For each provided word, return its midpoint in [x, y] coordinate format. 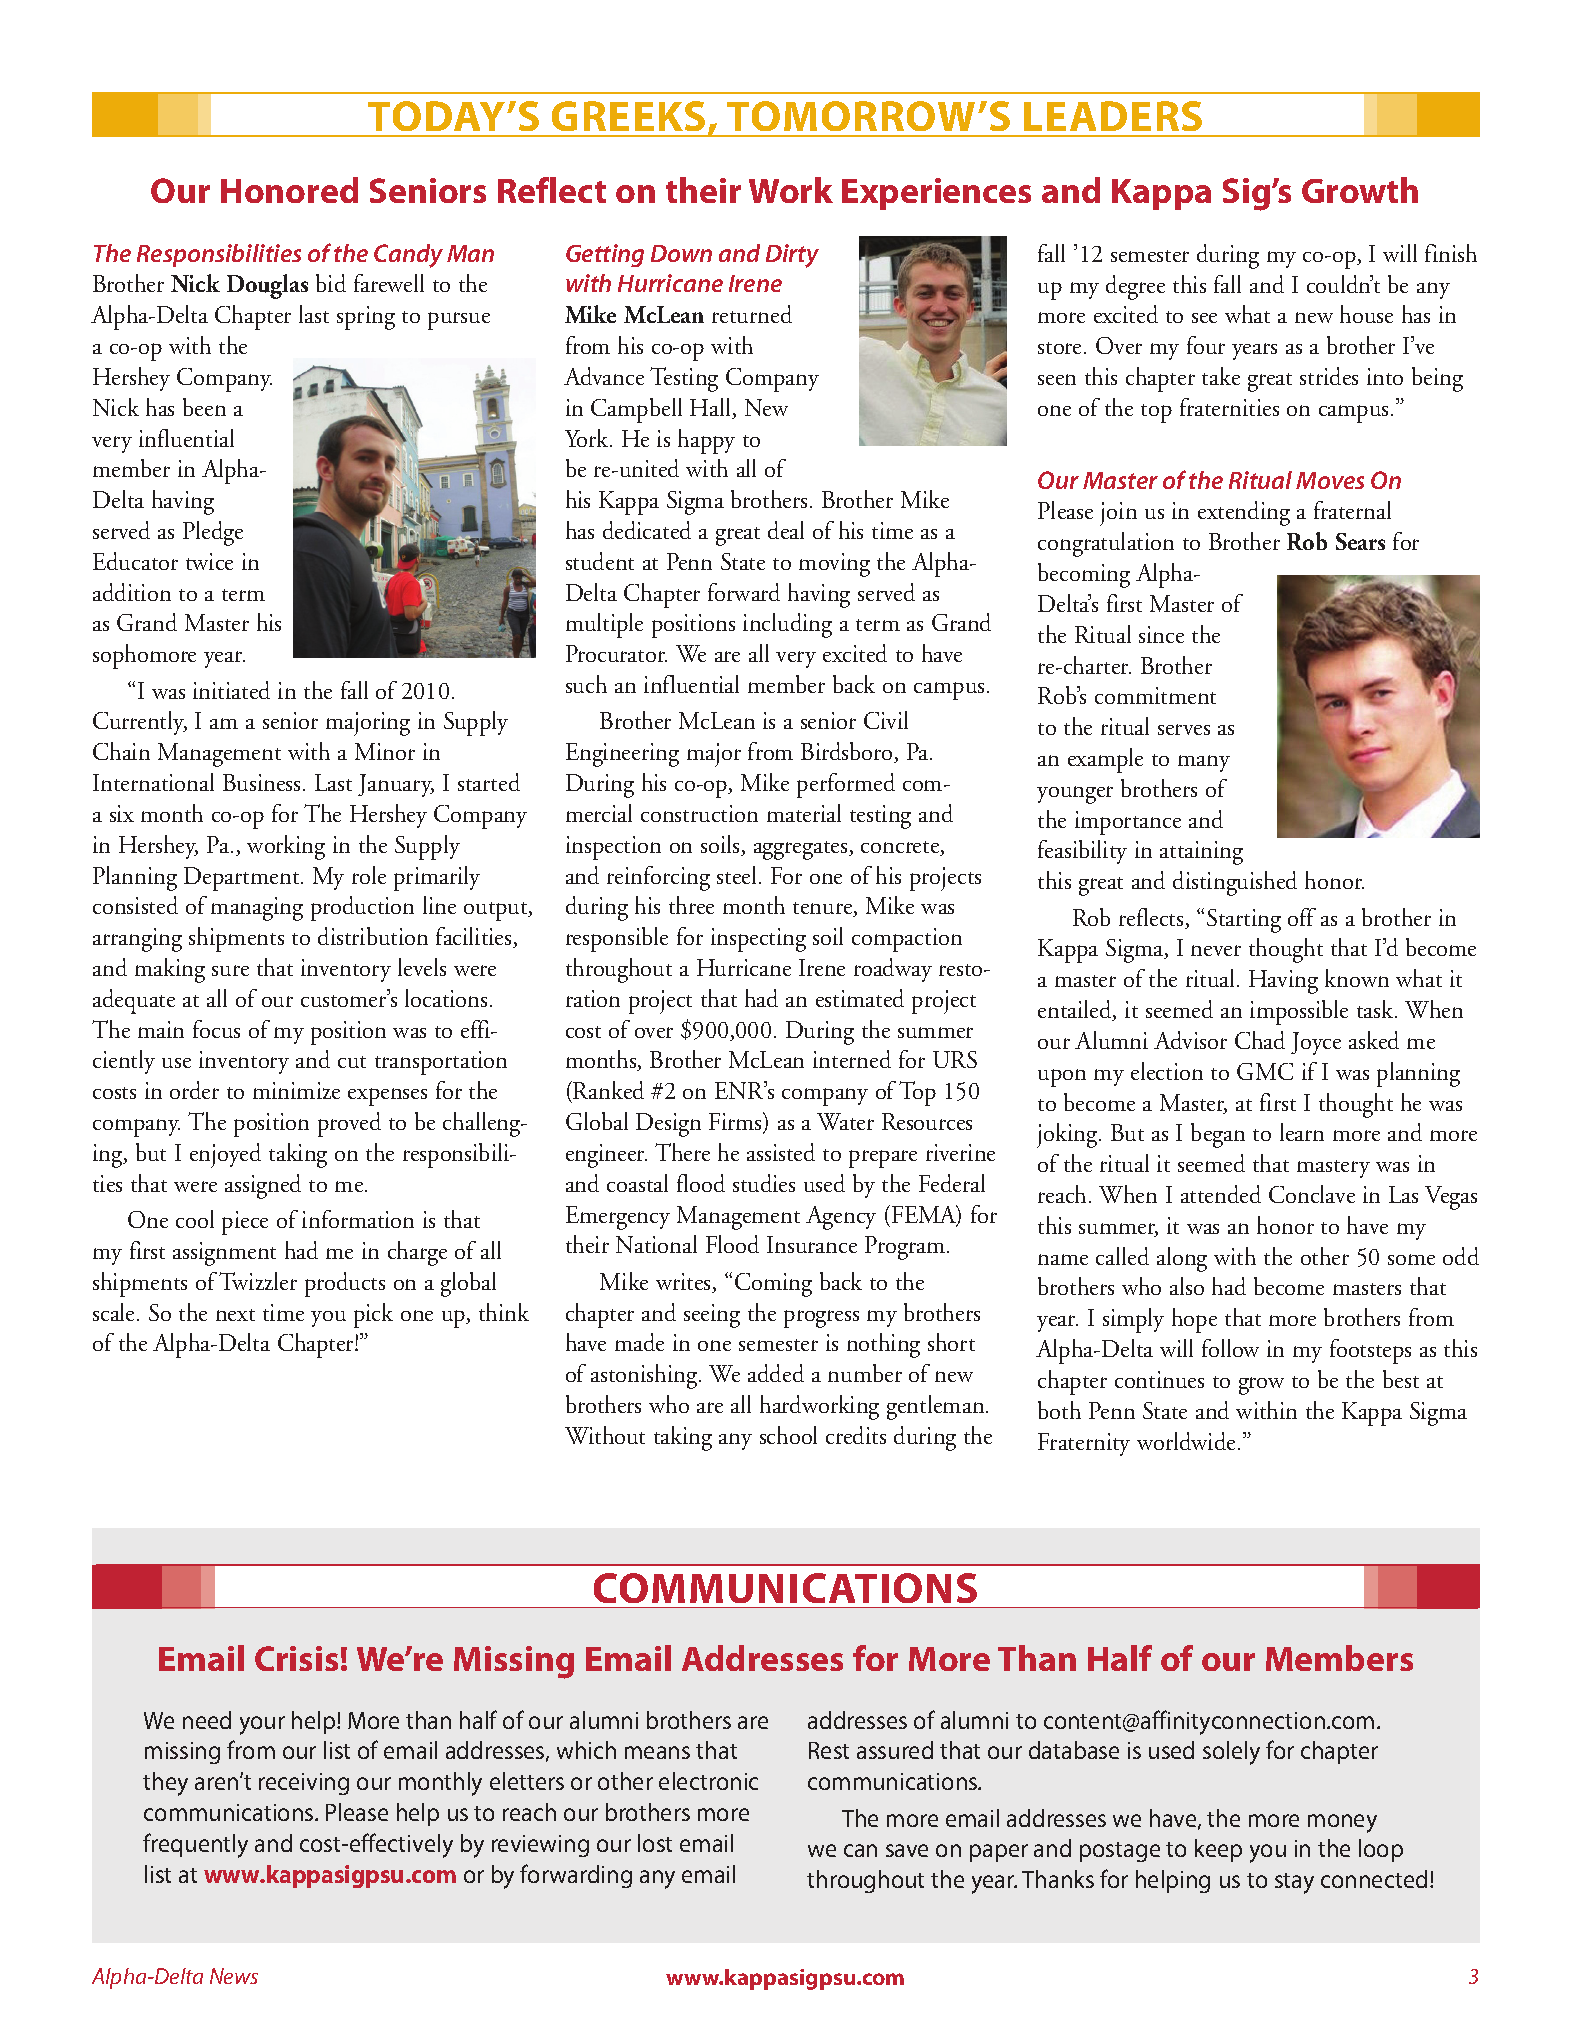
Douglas [267, 286]
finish [1451, 253]
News [234, 1976]
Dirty [792, 256]
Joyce [1316, 1043]
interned [852, 1059]
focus [216, 1029]
